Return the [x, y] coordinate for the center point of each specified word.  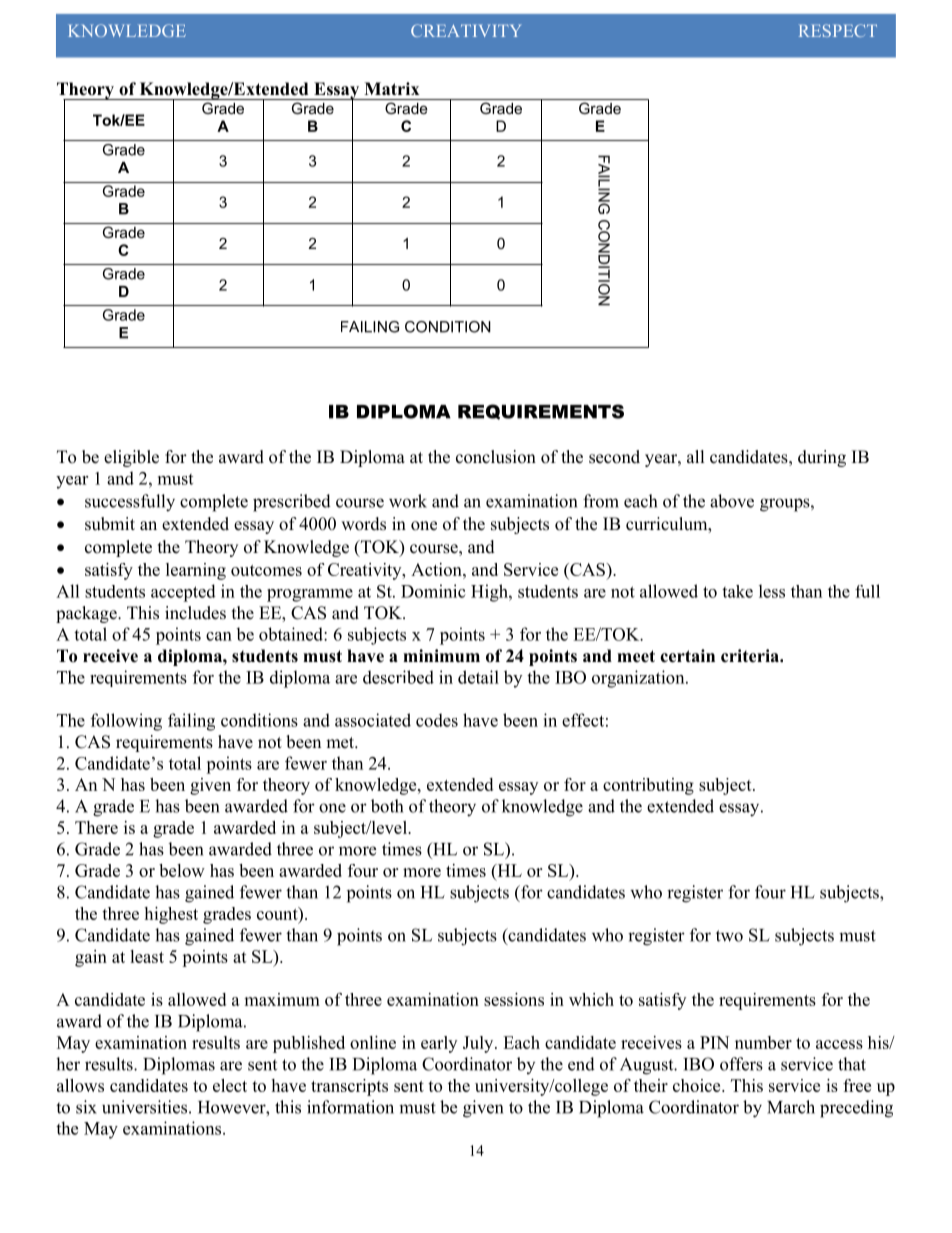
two [729, 936]
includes [195, 613]
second [614, 457]
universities [144, 1107]
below [182, 870]
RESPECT [838, 30]
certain [687, 656]
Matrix [392, 88]
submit [110, 524]
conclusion [496, 457]
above [732, 501]
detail [478, 677]
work [408, 501]
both [387, 806]
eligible [131, 458]
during [822, 458]
